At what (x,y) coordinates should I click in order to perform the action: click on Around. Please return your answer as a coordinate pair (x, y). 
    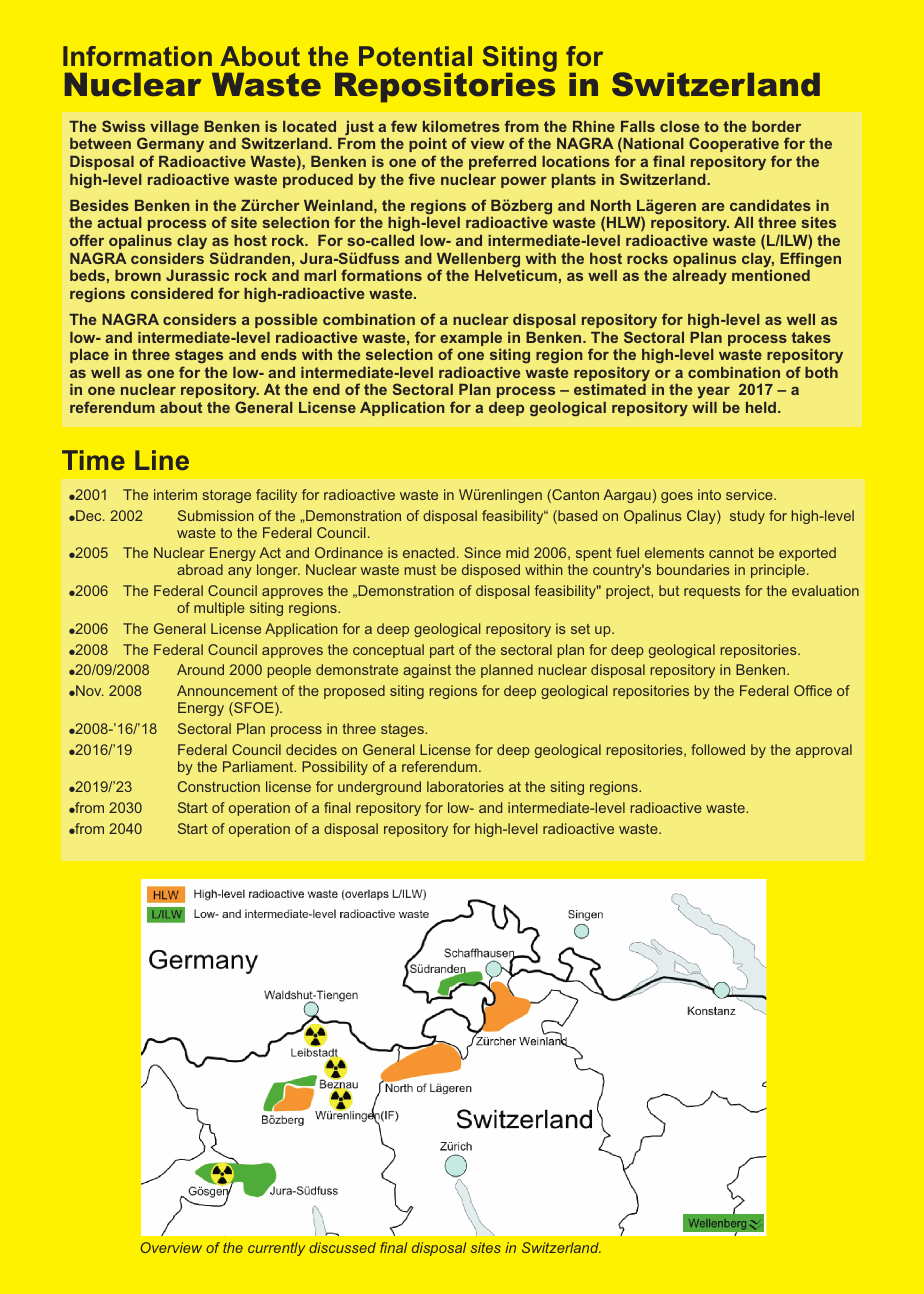
    Looking at the image, I should click on (200, 669).
